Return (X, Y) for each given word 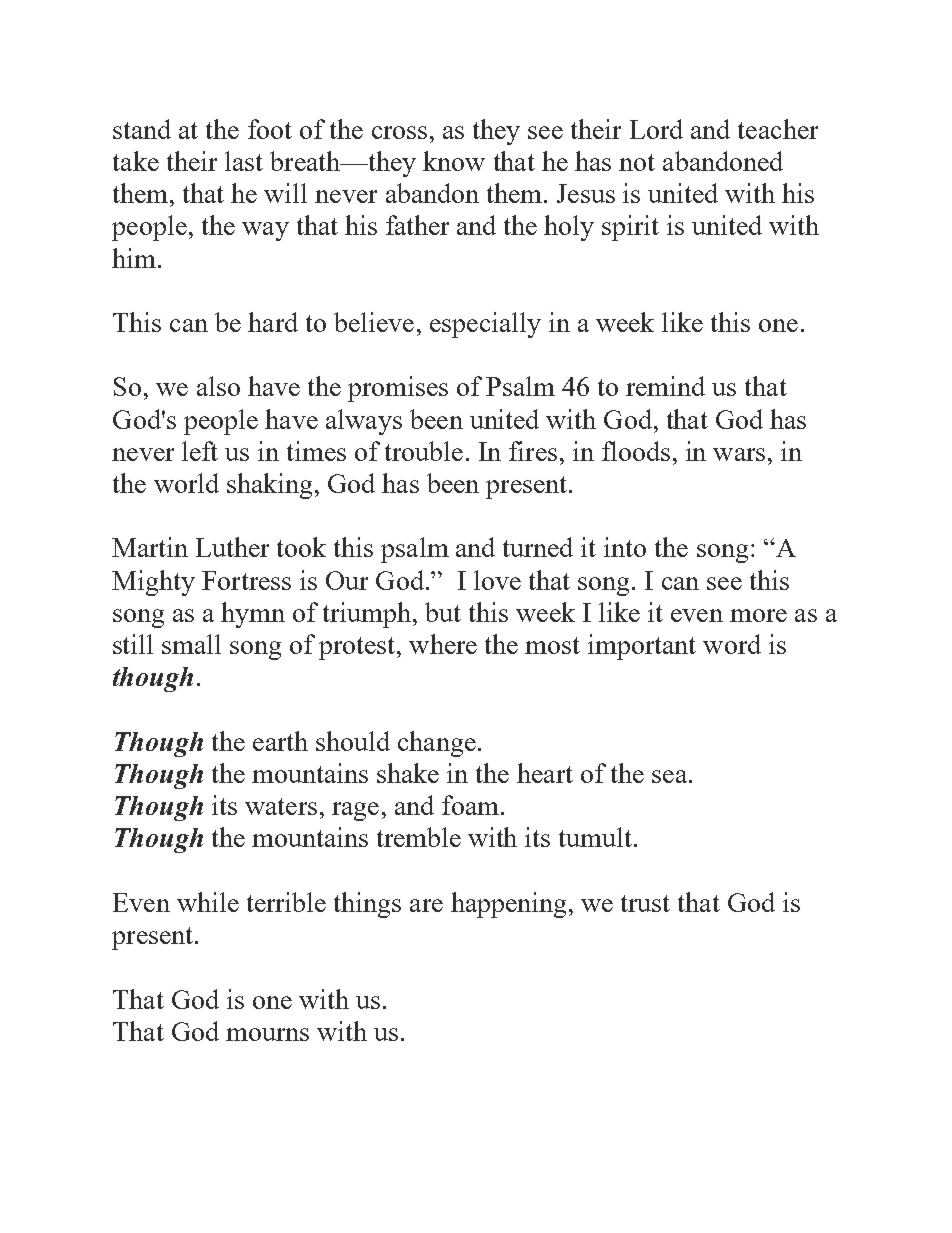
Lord (656, 129)
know (454, 161)
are (426, 905)
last (244, 161)
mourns (267, 1034)
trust (645, 903)
